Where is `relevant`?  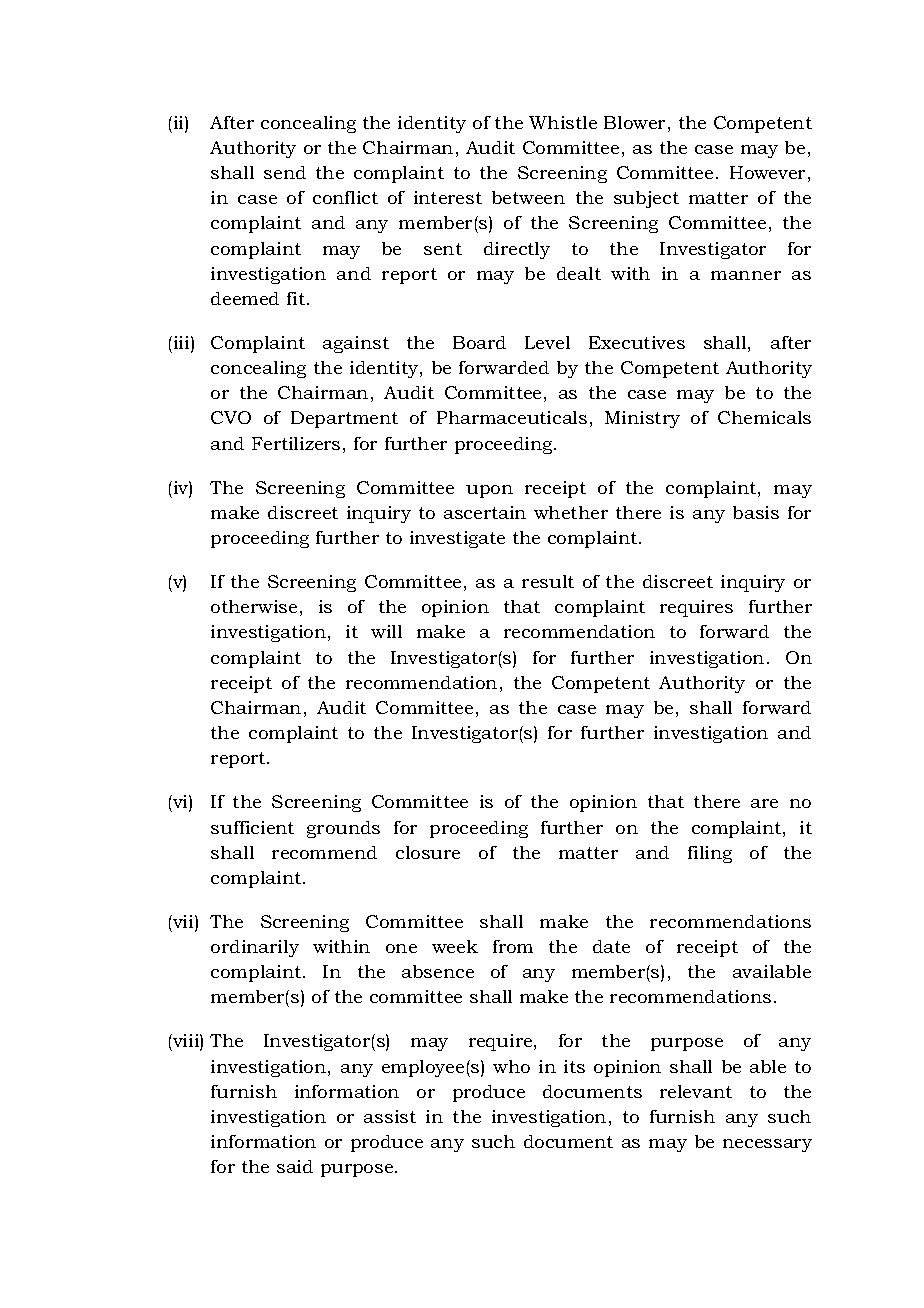 relevant is located at coordinates (696, 1091).
